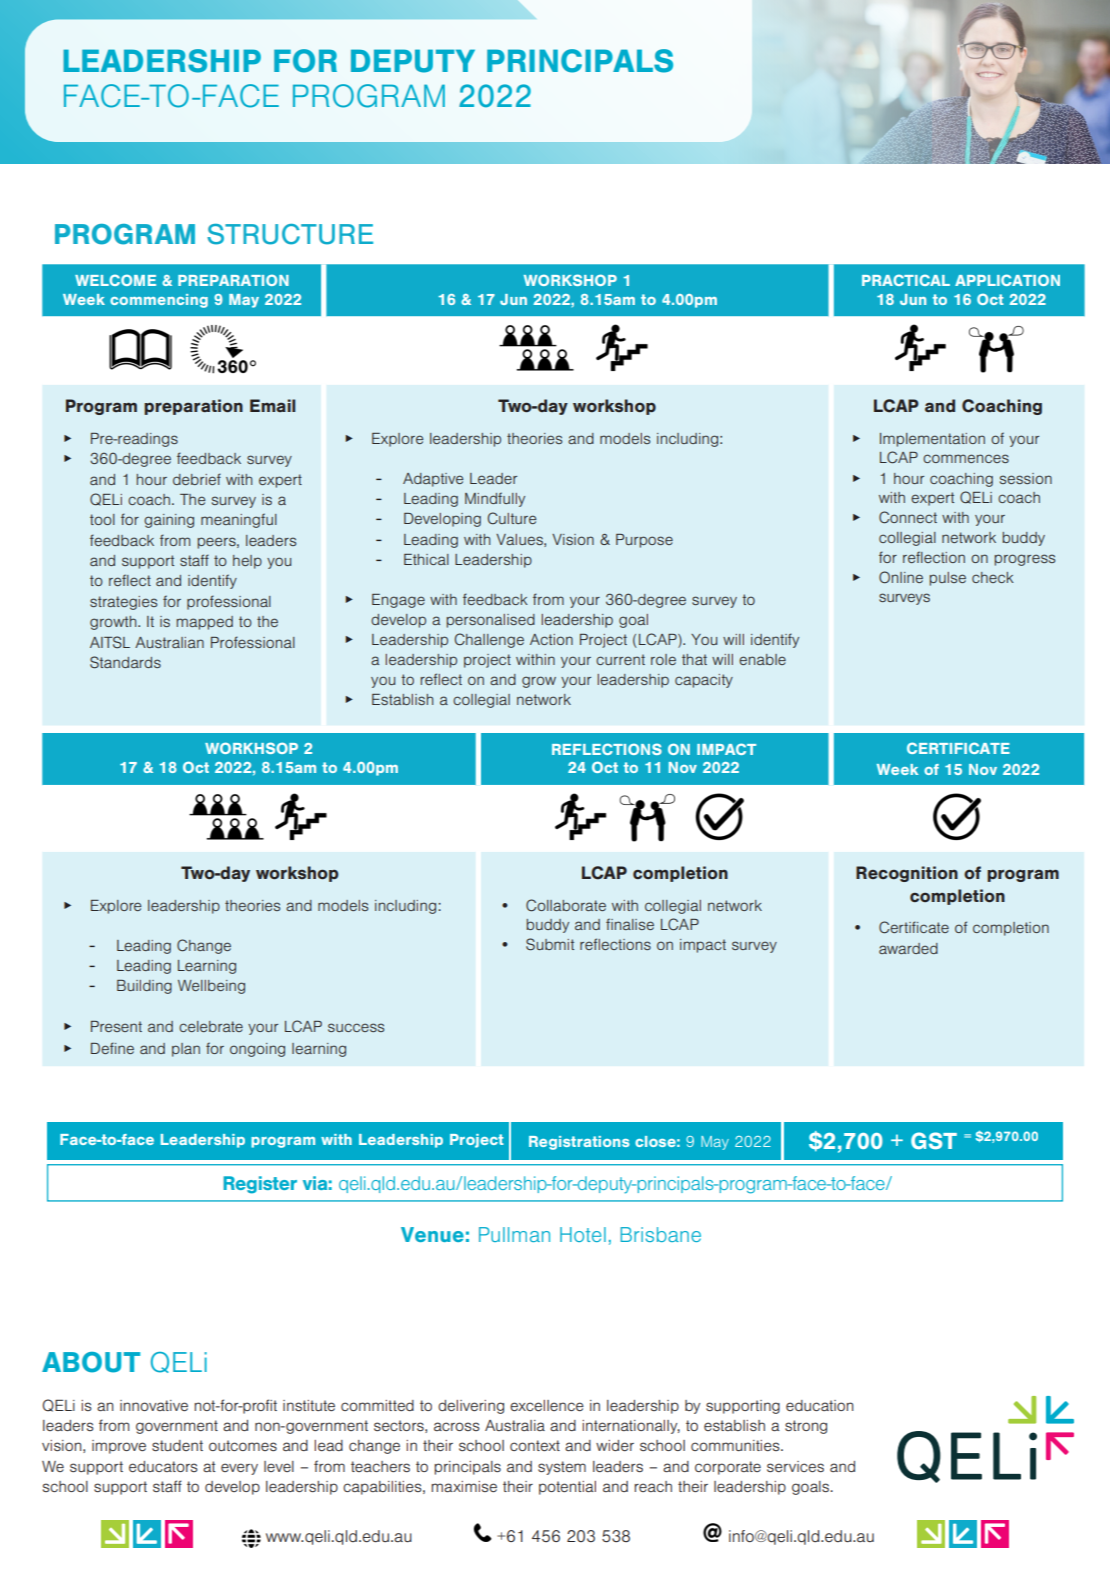 This screenshot has height=1570, width=1110. What do you see at coordinates (934, 1140) in the screenshot?
I see `GST` at bounding box center [934, 1140].
